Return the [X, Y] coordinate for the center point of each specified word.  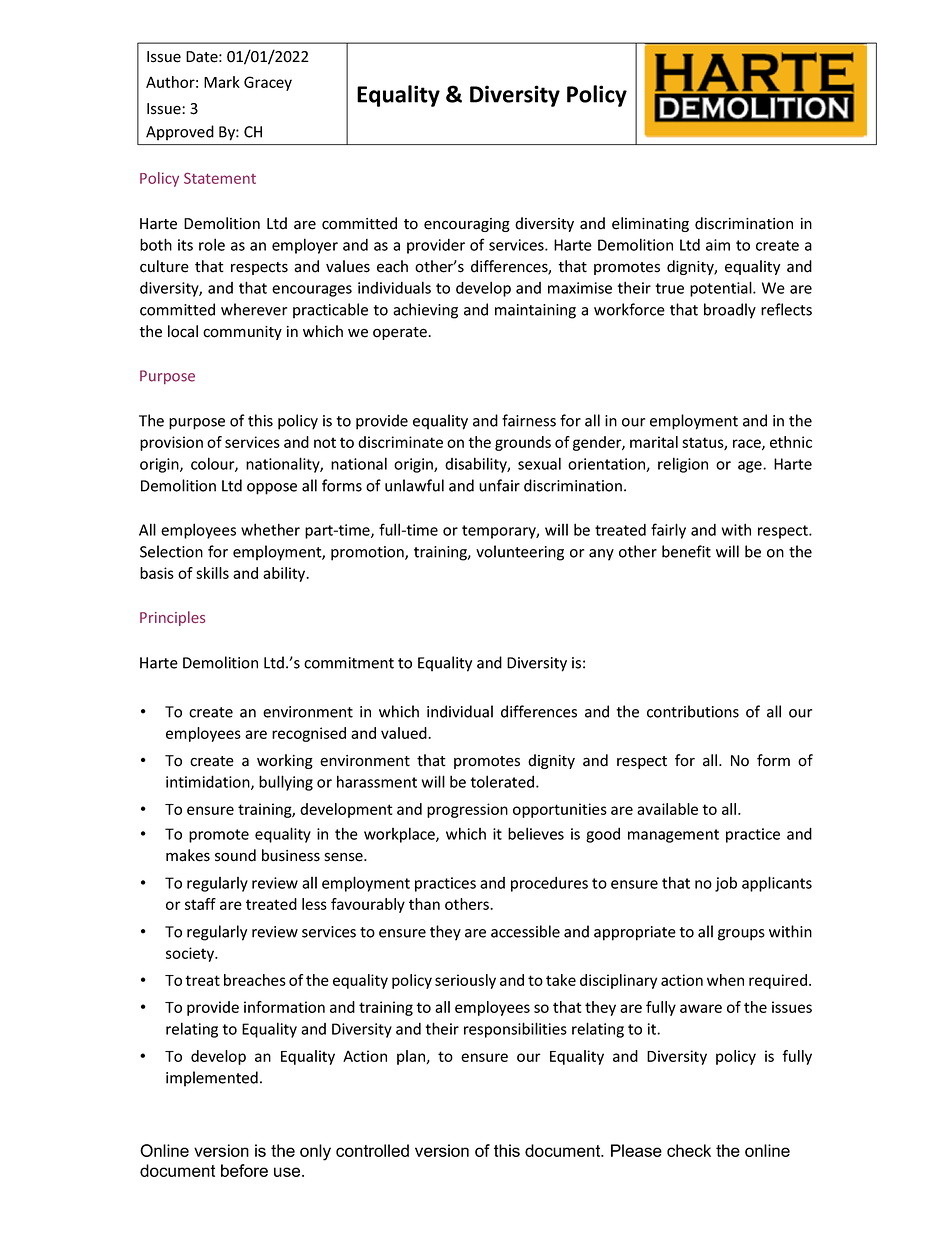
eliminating [650, 224]
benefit [686, 551]
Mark [222, 82]
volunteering [520, 553]
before [244, 1170]
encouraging [467, 225]
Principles [172, 618]
